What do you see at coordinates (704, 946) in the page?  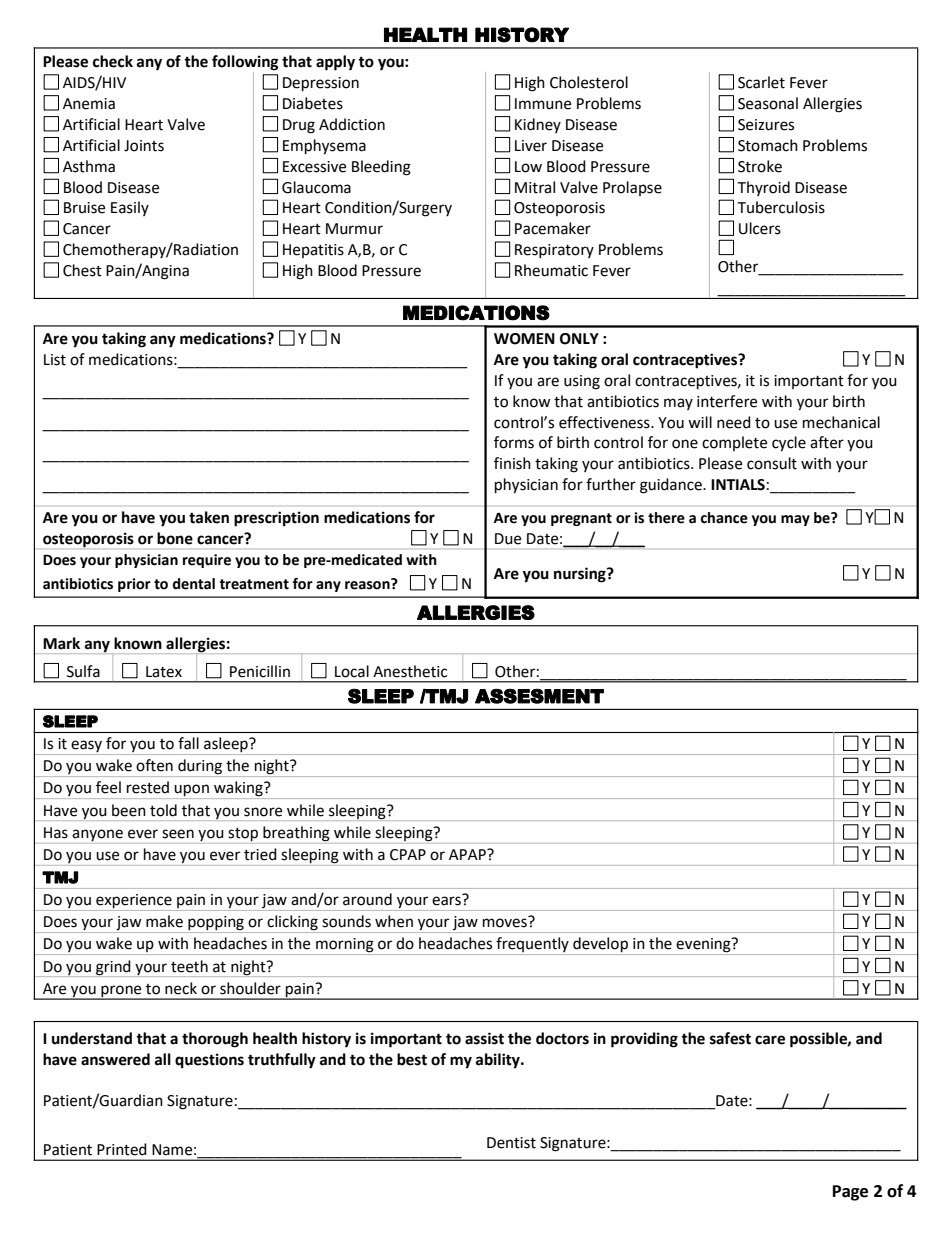 I see `evening` at bounding box center [704, 946].
